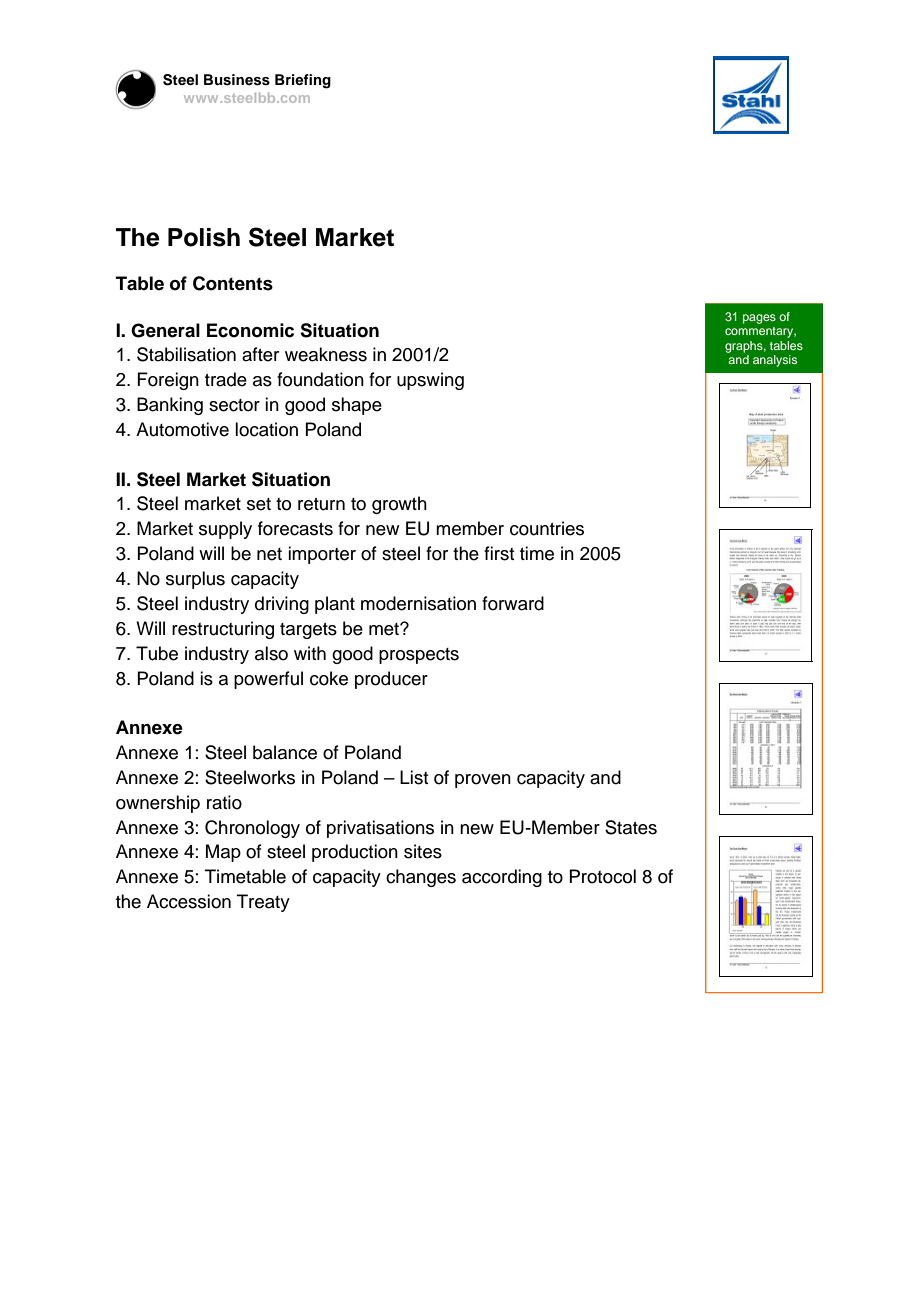 Image resolution: width=924 pixels, height=1308 pixels. I want to click on sector, so click(234, 405).
